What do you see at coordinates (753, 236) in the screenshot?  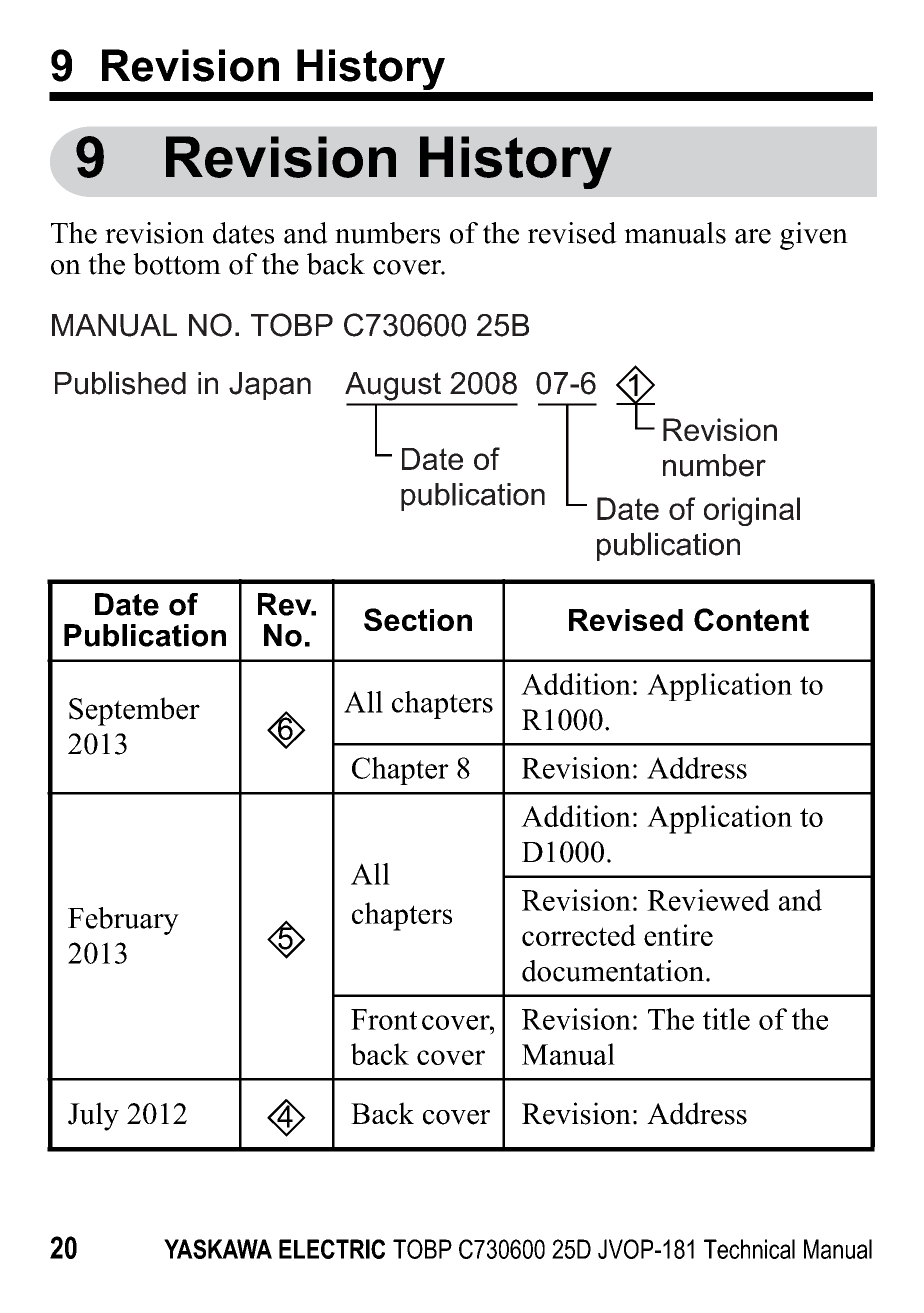 I see `are` at bounding box center [753, 236].
